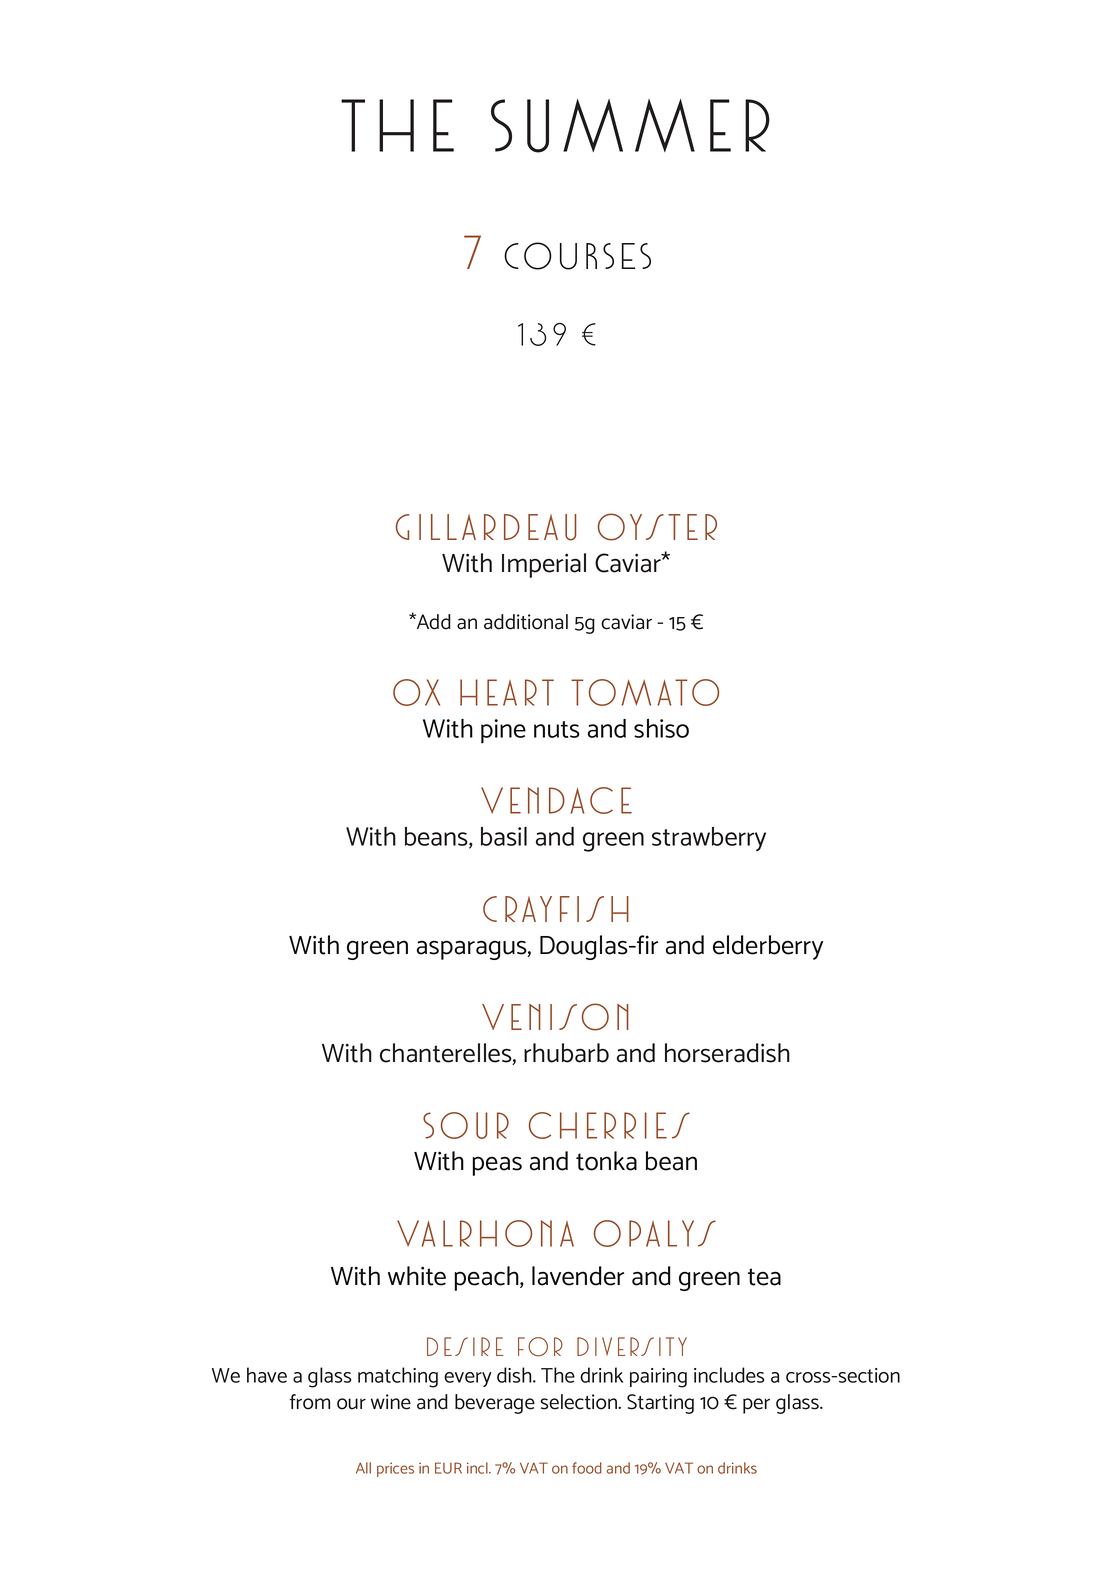  What do you see at coordinates (495, 1404) in the image?
I see `beverage` at bounding box center [495, 1404].
